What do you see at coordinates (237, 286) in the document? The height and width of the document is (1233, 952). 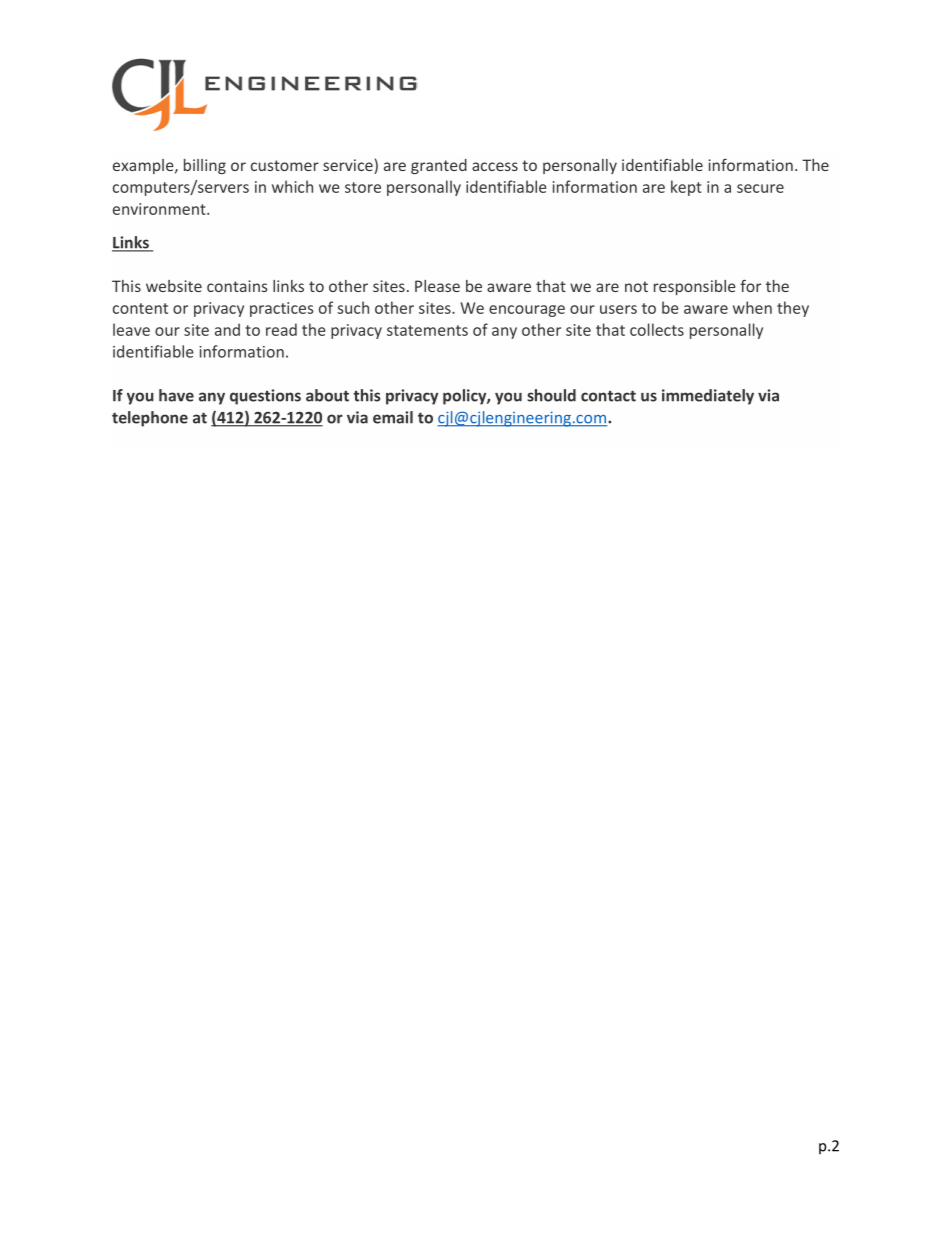 I see `contains` at bounding box center [237, 286].
